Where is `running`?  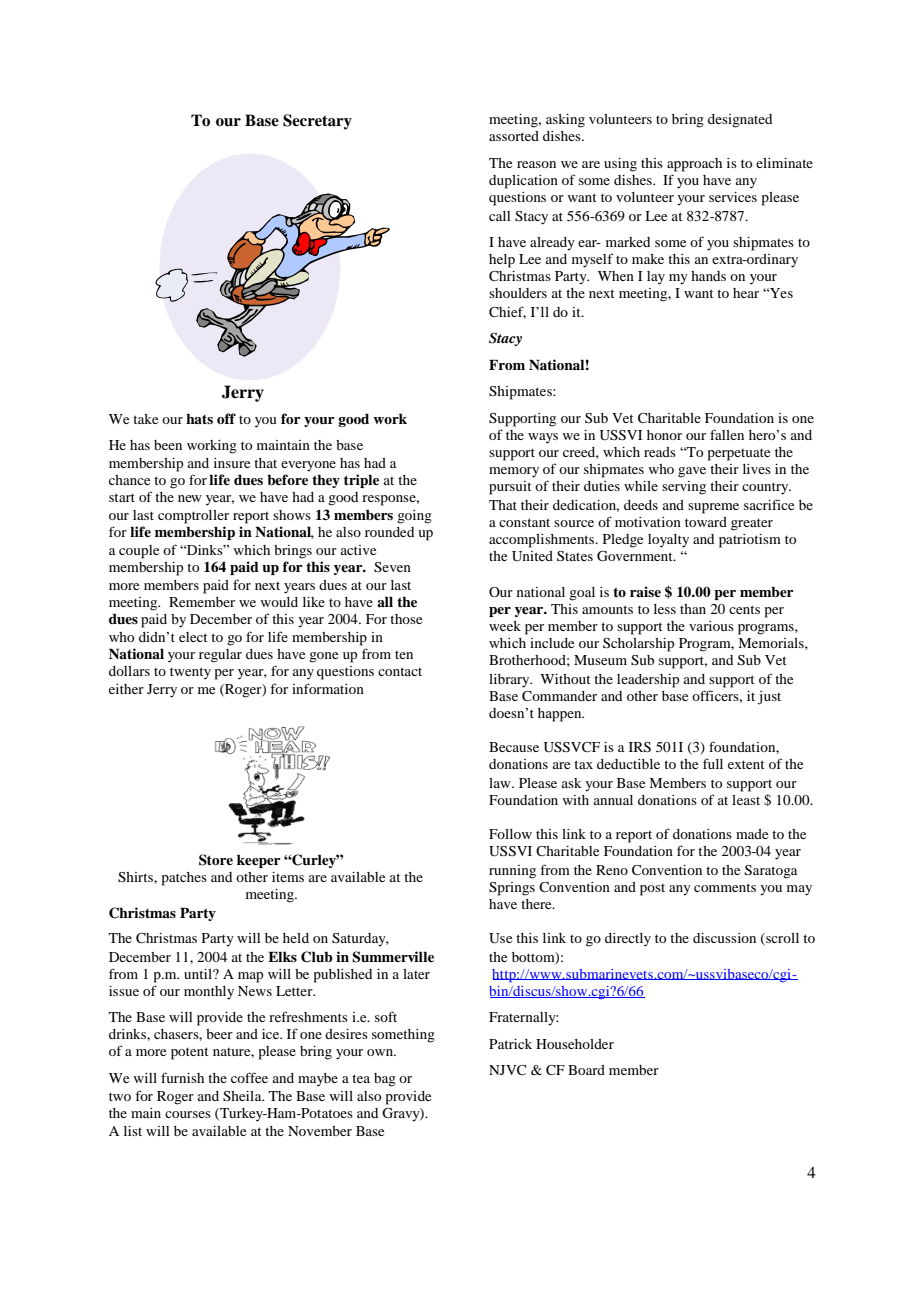 running is located at coordinates (512, 872).
